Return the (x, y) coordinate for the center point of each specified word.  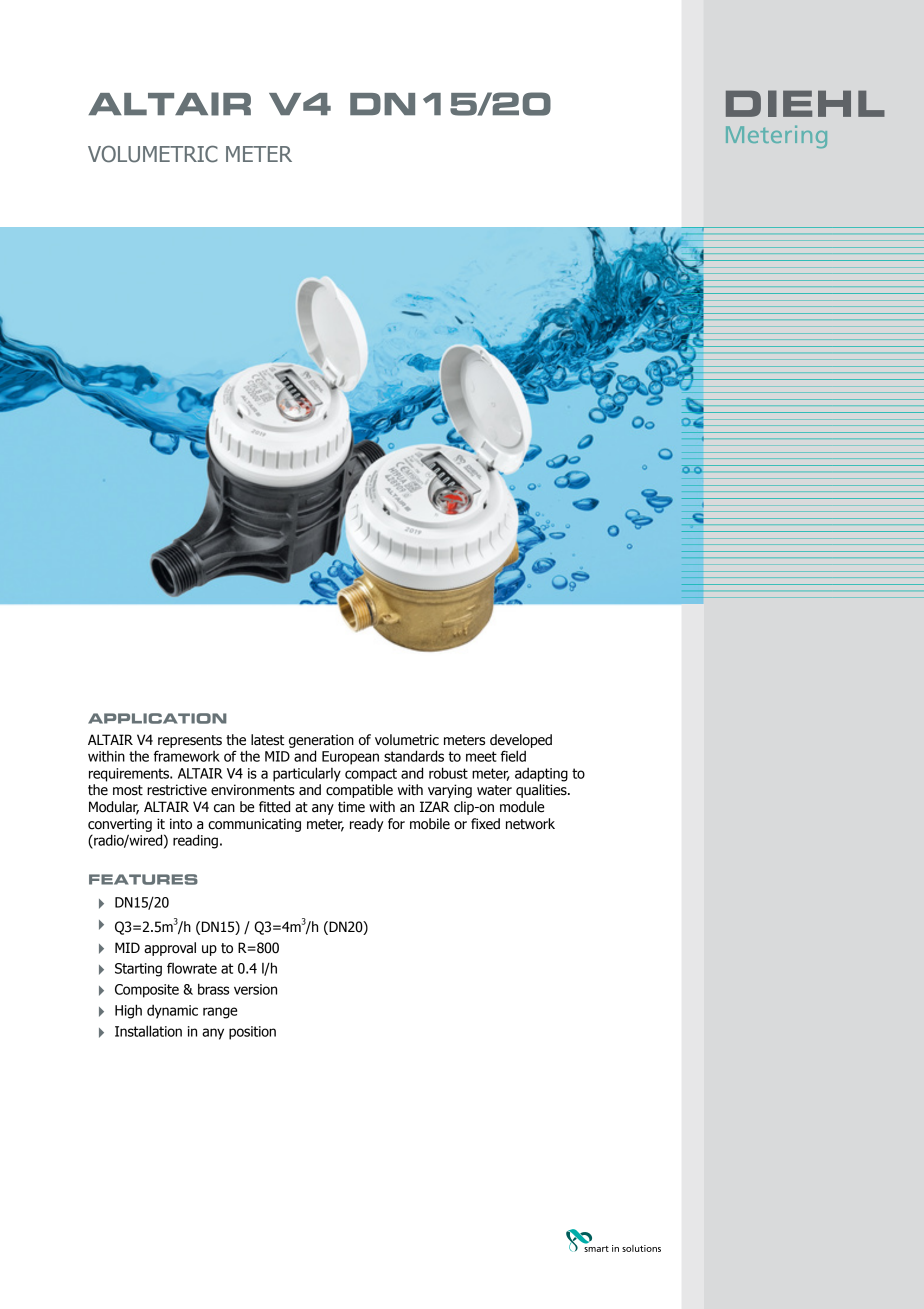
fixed (485, 824)
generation (321, 741)
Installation (148, 1031)
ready (367, 825)
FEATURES (143, 879)
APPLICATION (157, 718)
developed (521, 741)
